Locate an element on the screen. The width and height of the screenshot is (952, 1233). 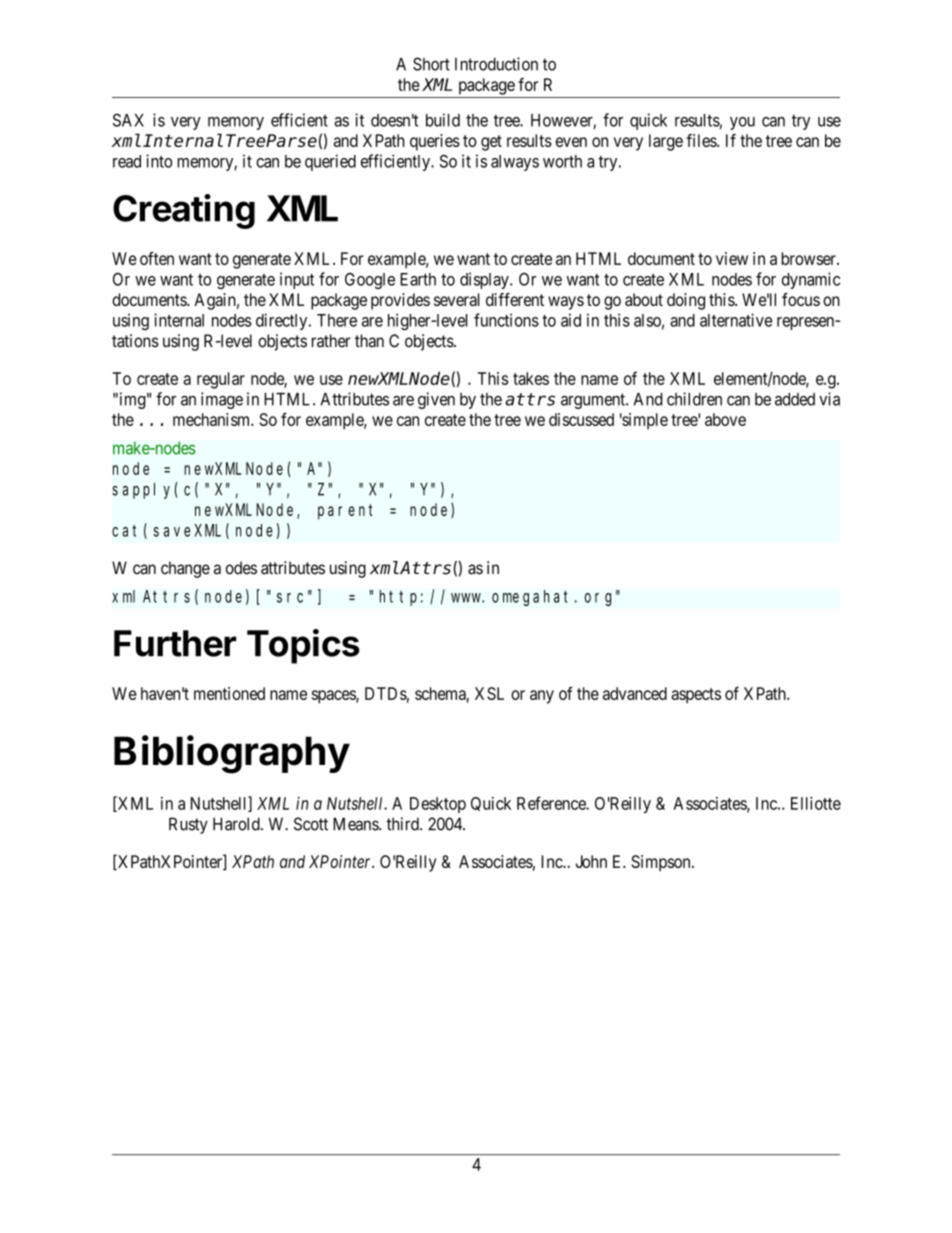
aspects is located at coordinates (696, 696).
